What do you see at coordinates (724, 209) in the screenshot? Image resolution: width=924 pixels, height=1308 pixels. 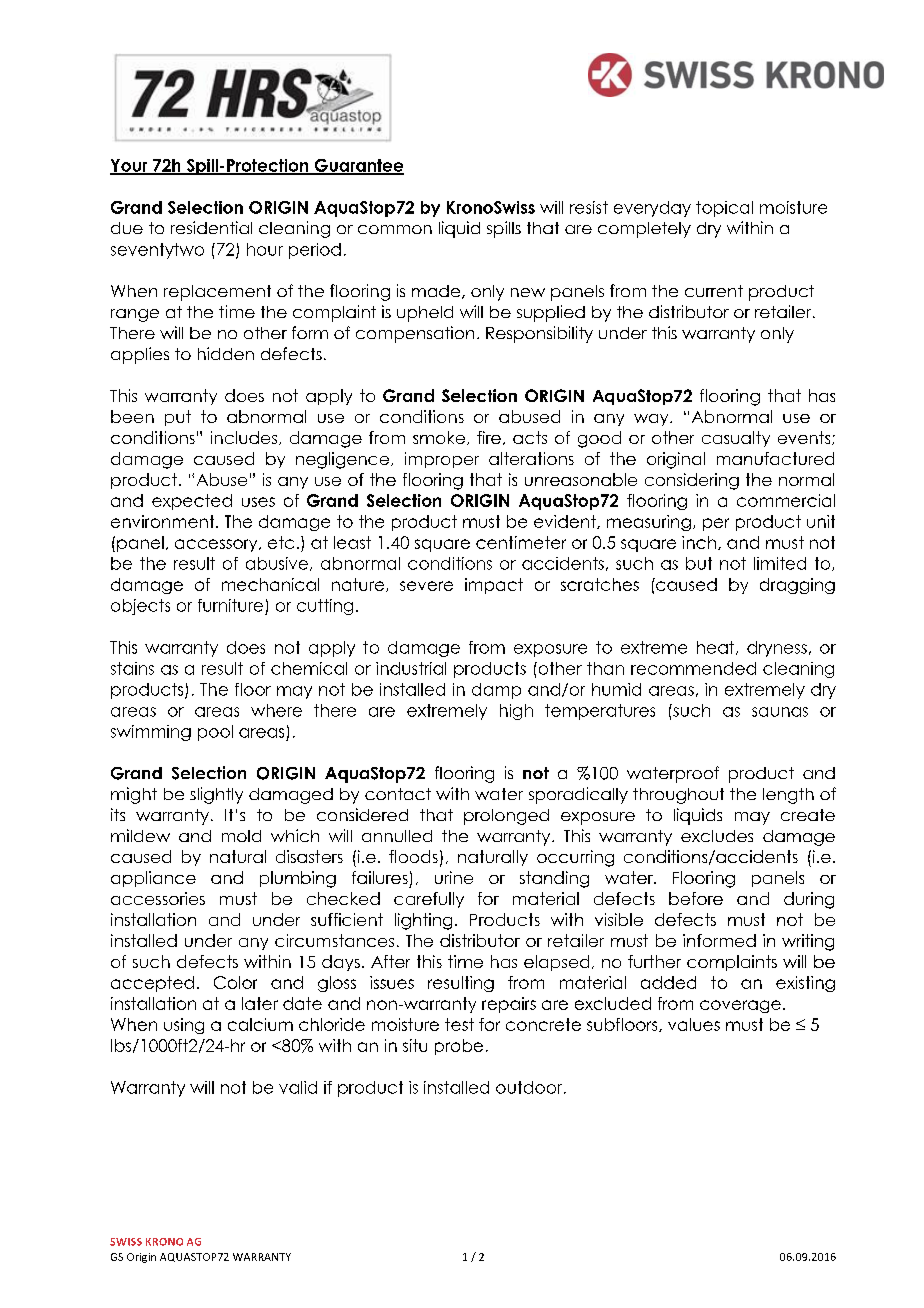 I see `topical` at bounding box center [724, 209].
